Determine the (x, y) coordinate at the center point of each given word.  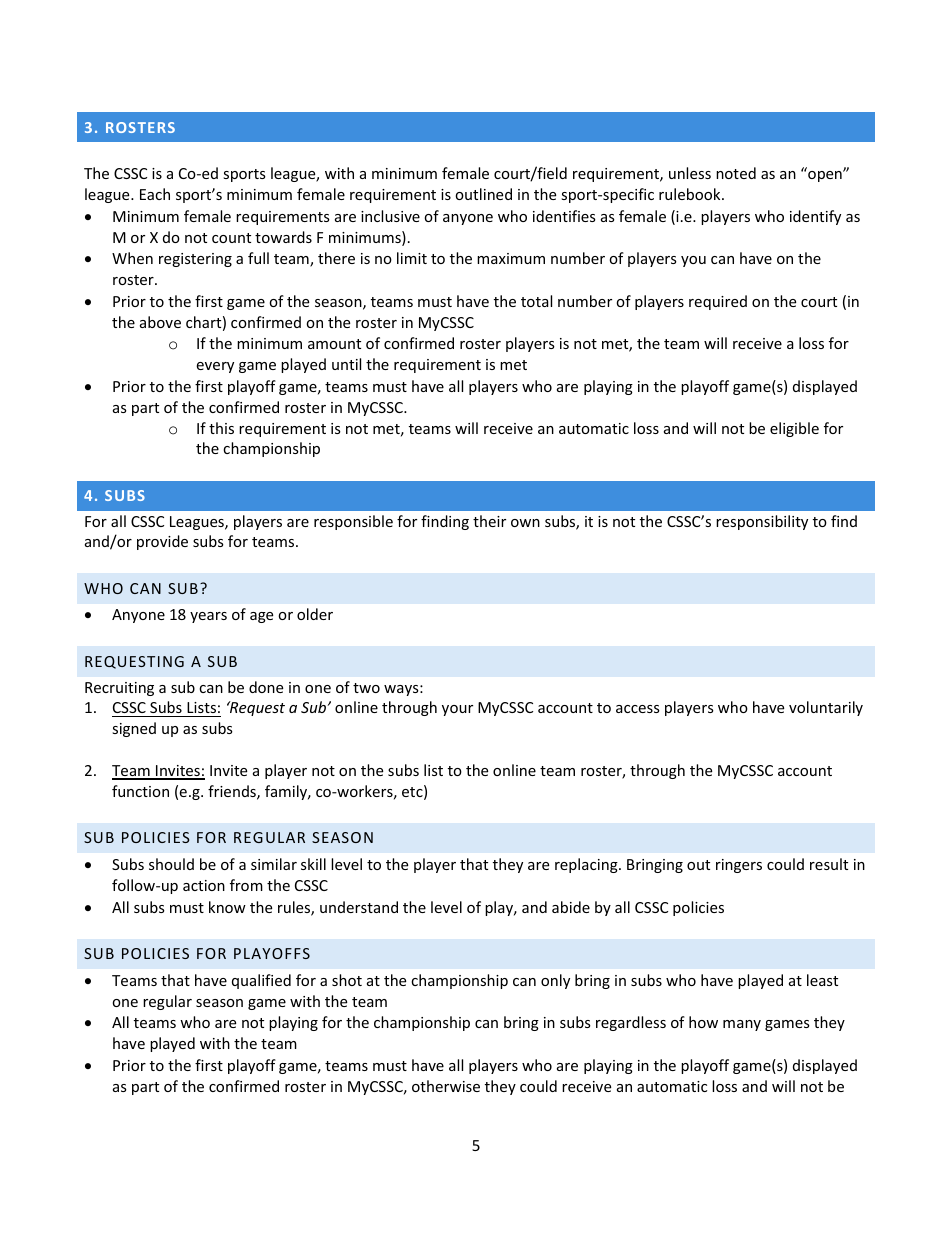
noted (736, 173)
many (742, 1025)
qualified (261, 981)
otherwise (446, 1086)
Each (155, 194)
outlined (483, 194)
